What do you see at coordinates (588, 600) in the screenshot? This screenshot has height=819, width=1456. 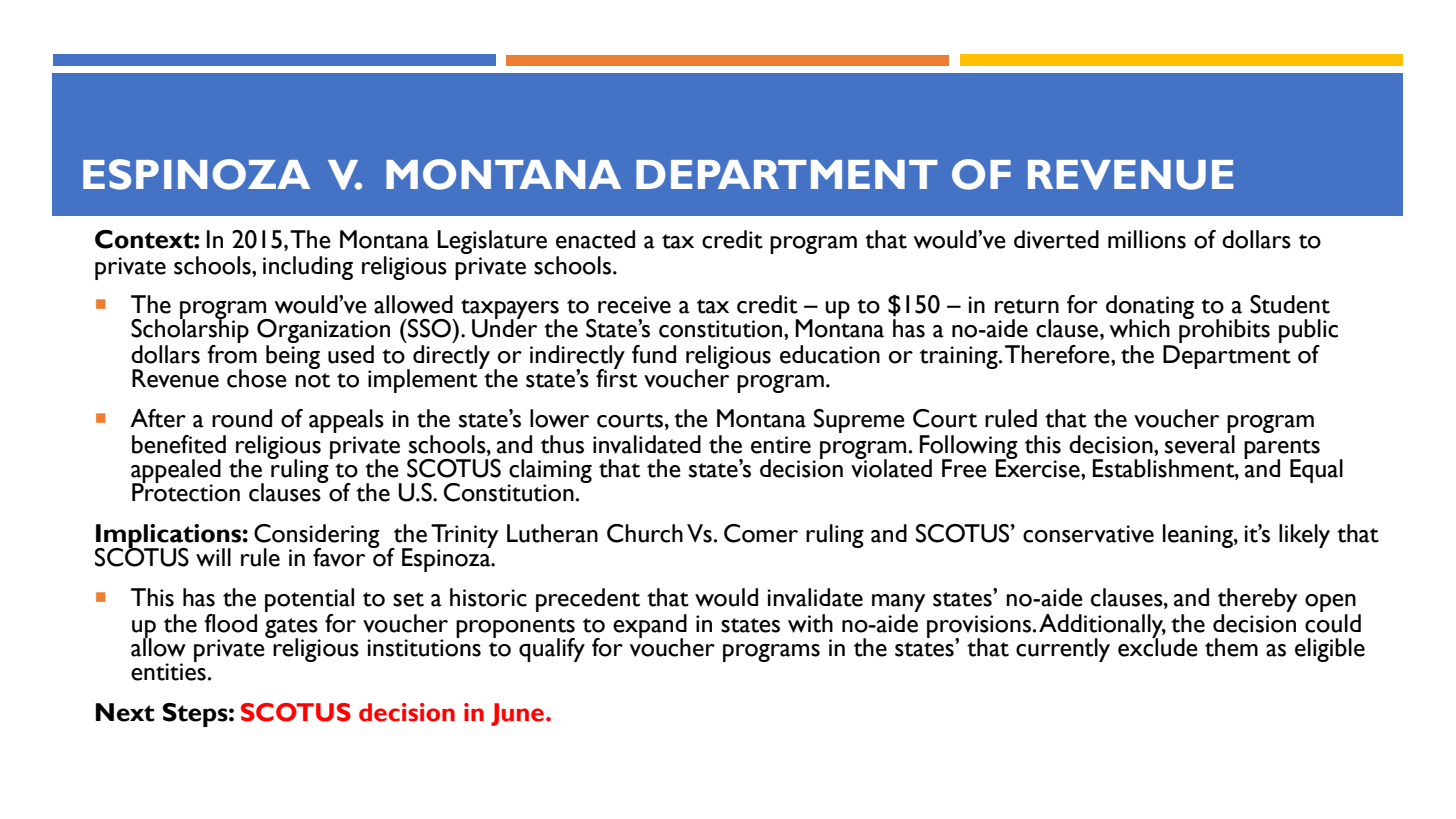 I see `precedent` at bounding box center [588, 600].
